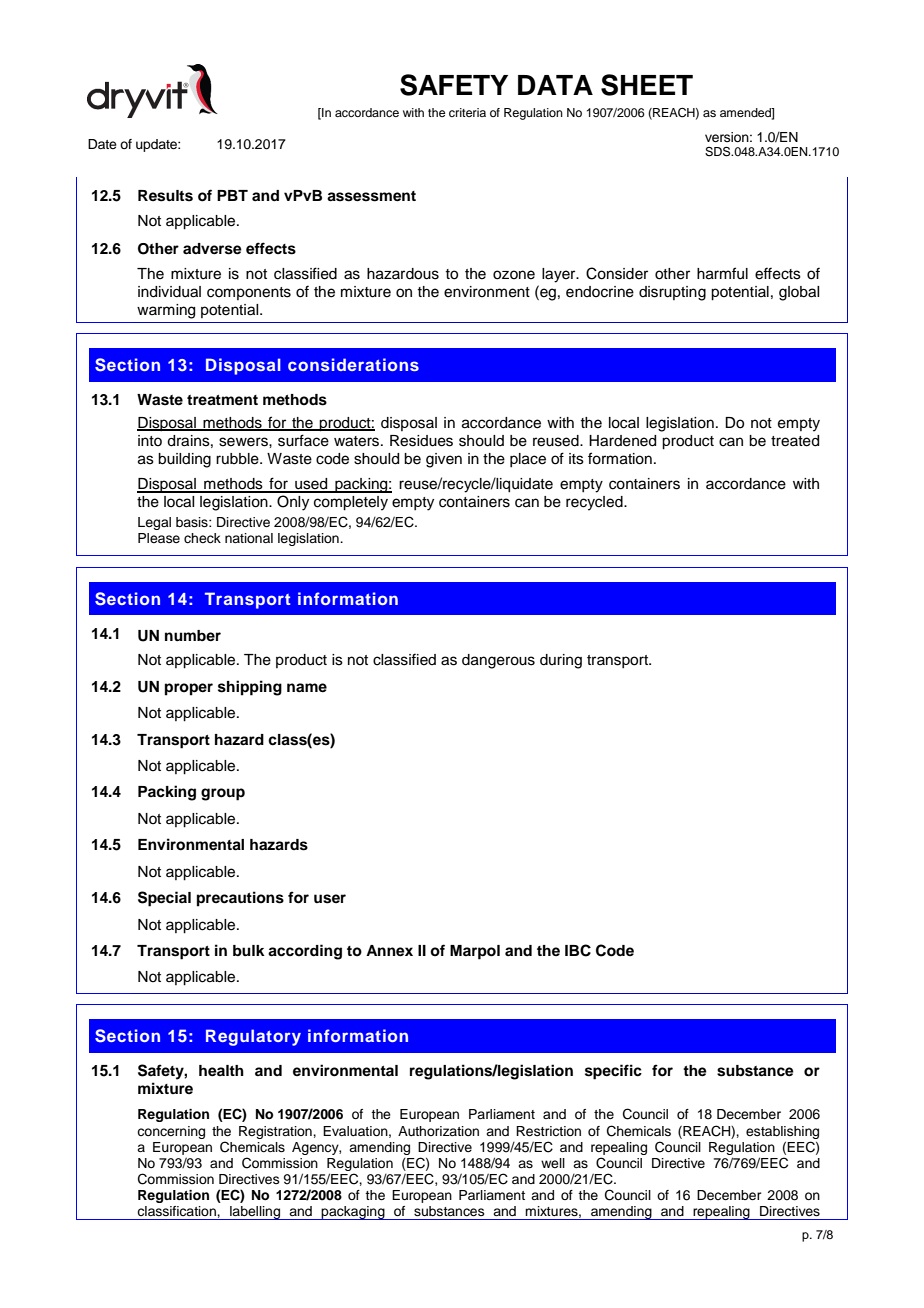  Describe the element at coordinates (578, 950) in the screenshot. I see `IBC` at that location.
